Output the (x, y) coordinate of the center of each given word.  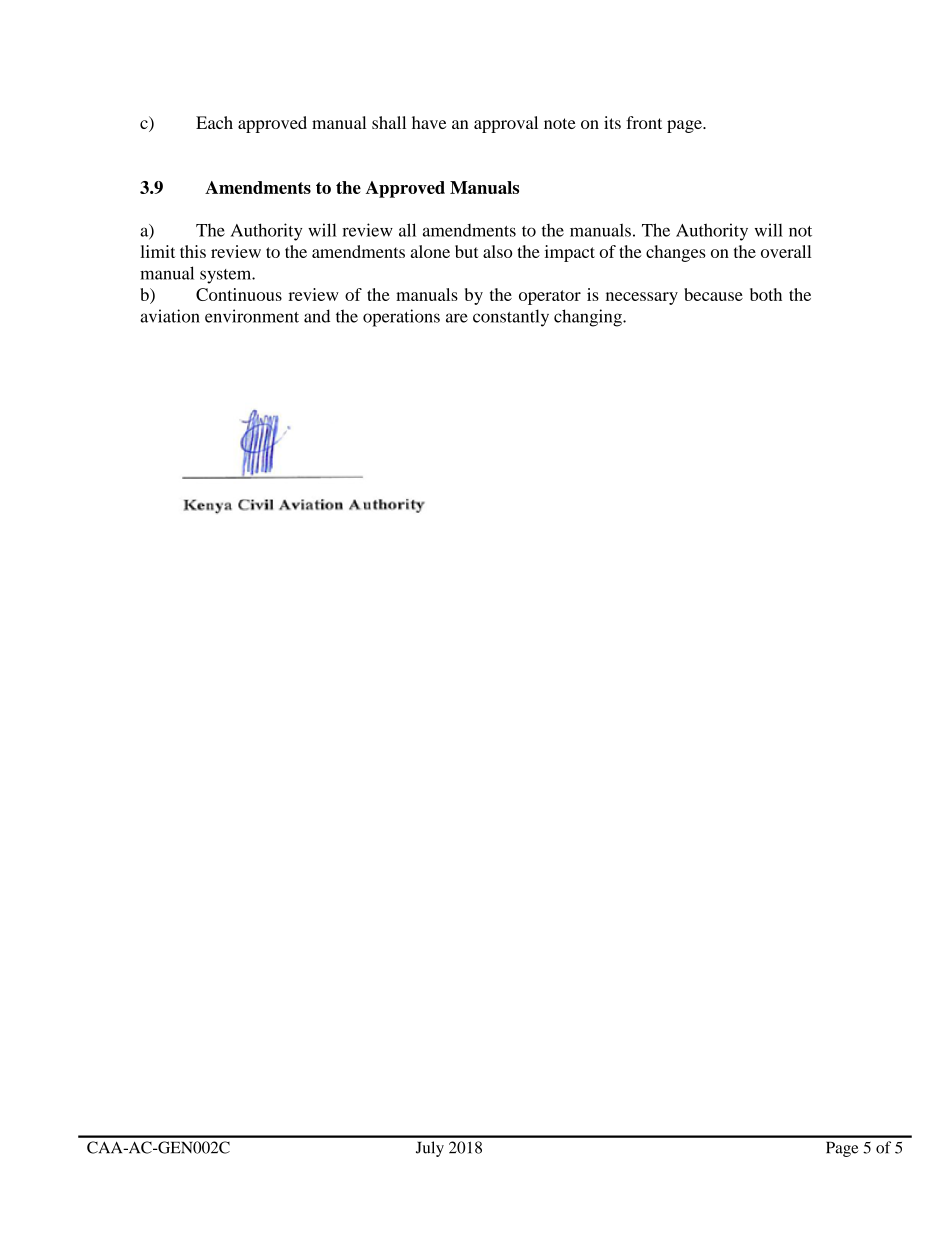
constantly (511, 318)
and (317, 316)
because (713, 294)
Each (214, 122)
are (457, 318)
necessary (642, 298)
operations (401, 318)
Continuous (239, 294)
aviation (170, 316)
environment (252, 316)
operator (550, 297)
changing (589, 318)
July (430, 1149)
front (644, 122)
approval (506, 124)
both (766, 294)
